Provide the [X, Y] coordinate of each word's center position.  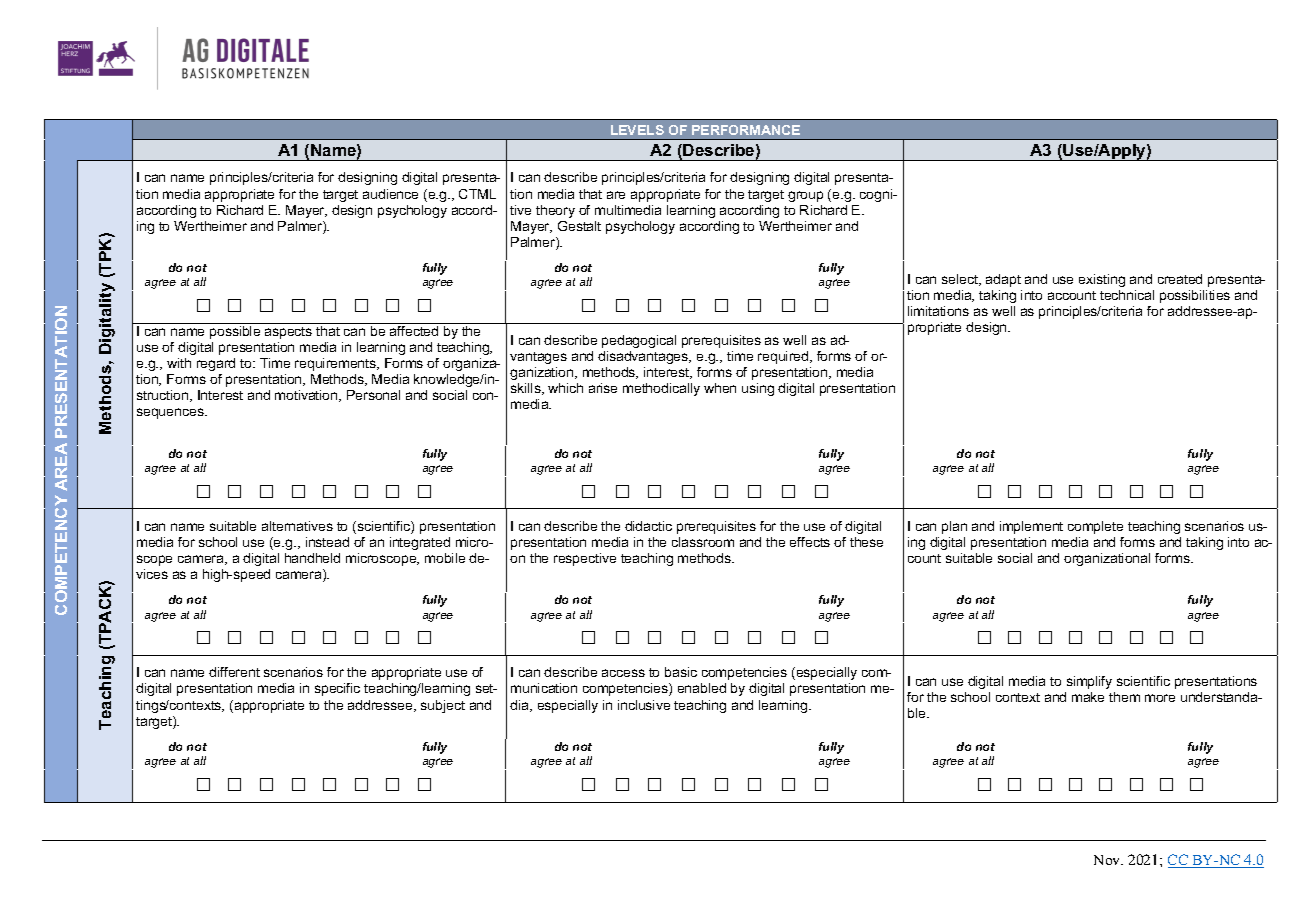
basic [681, 672]
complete [1095, 527]
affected [414, 331]
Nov [1108, 860]
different [234, 672]
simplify [1089, 682]
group [805, 196]
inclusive [644, 705]
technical [1127, 295]
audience [390, 194]
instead [327, 542]
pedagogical [639, 341]
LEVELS [637, 130]
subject [443, 706]
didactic [648, 526]
